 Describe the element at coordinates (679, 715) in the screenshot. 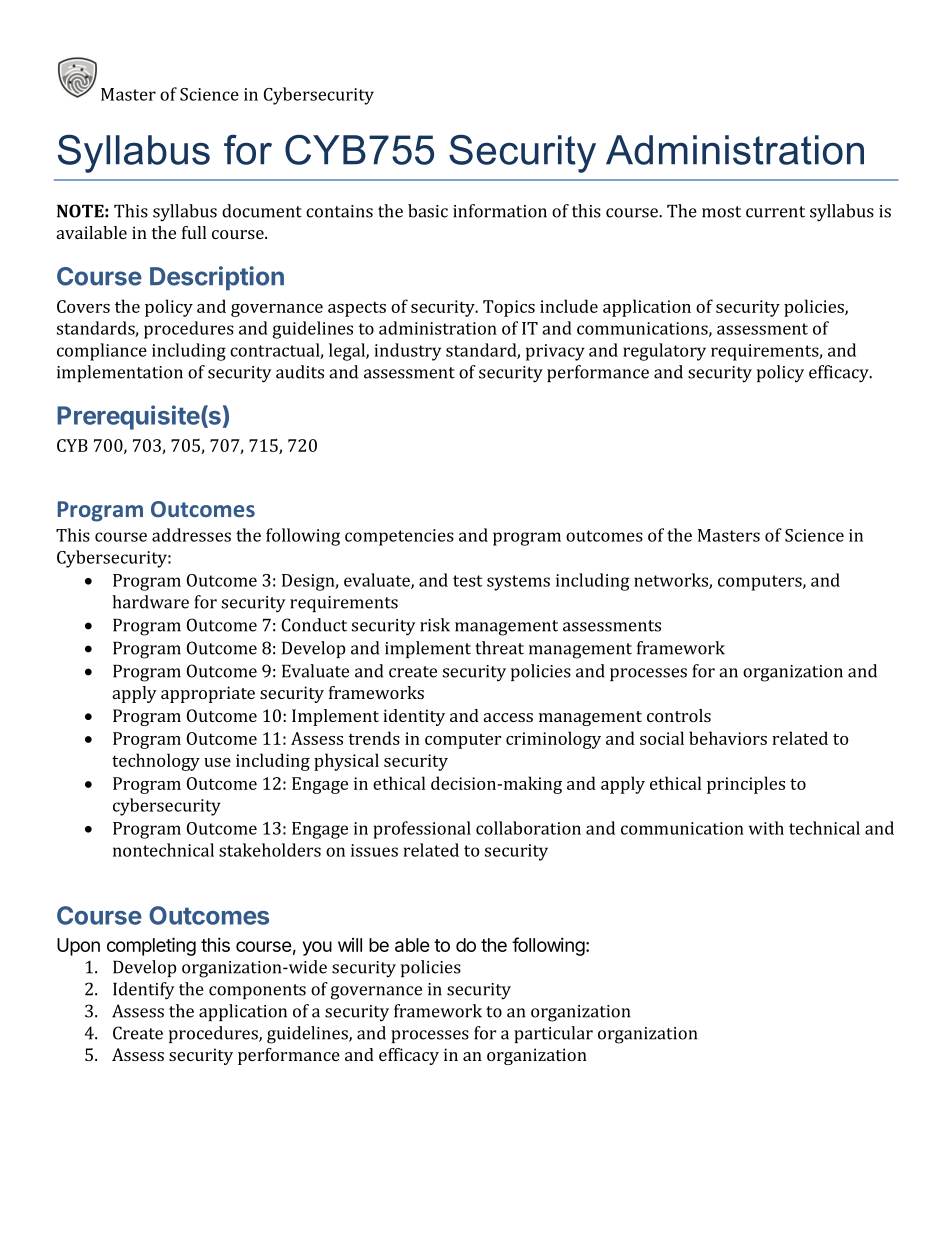

I see `controls` at that location.
